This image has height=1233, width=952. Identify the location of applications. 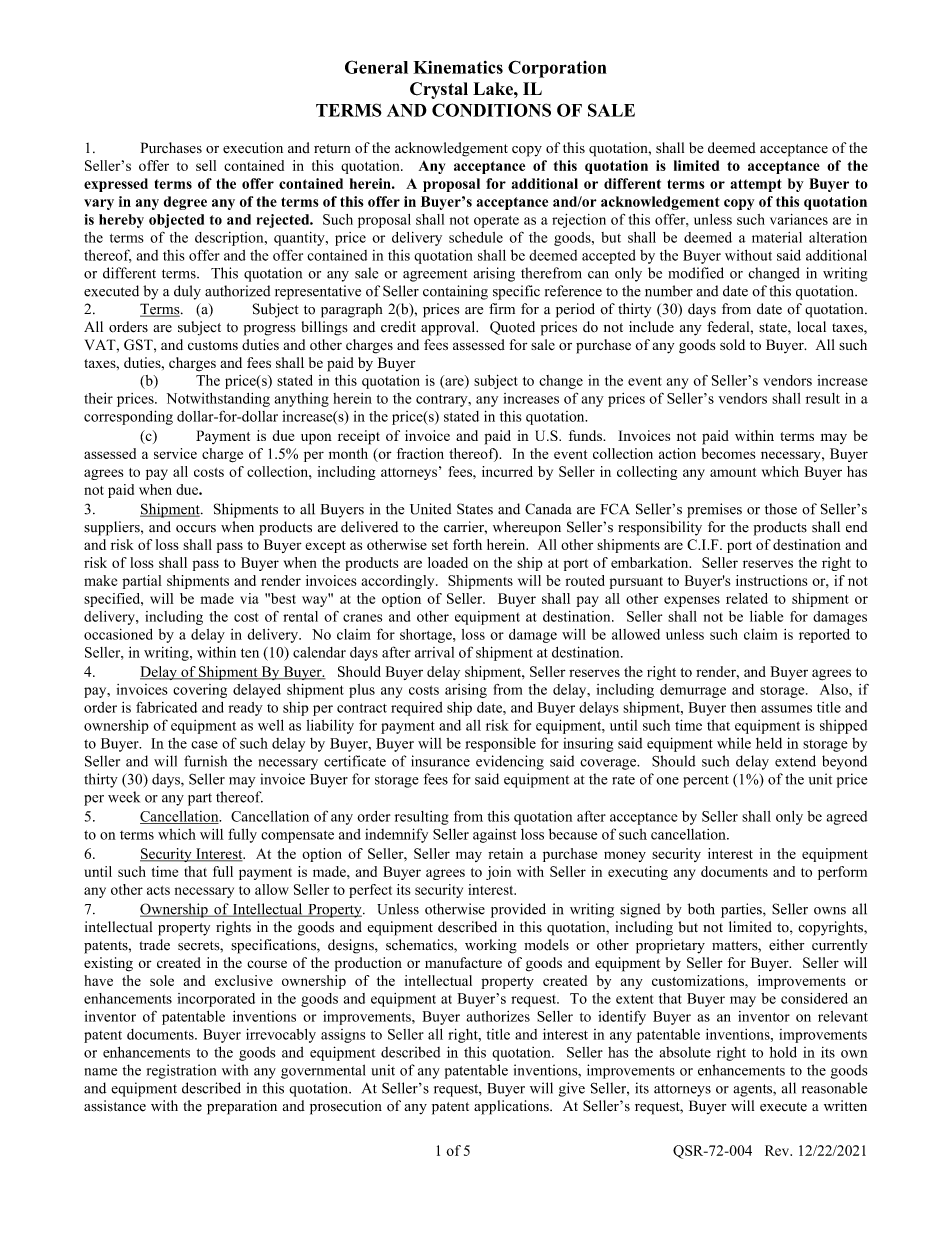
(512, 1107).
